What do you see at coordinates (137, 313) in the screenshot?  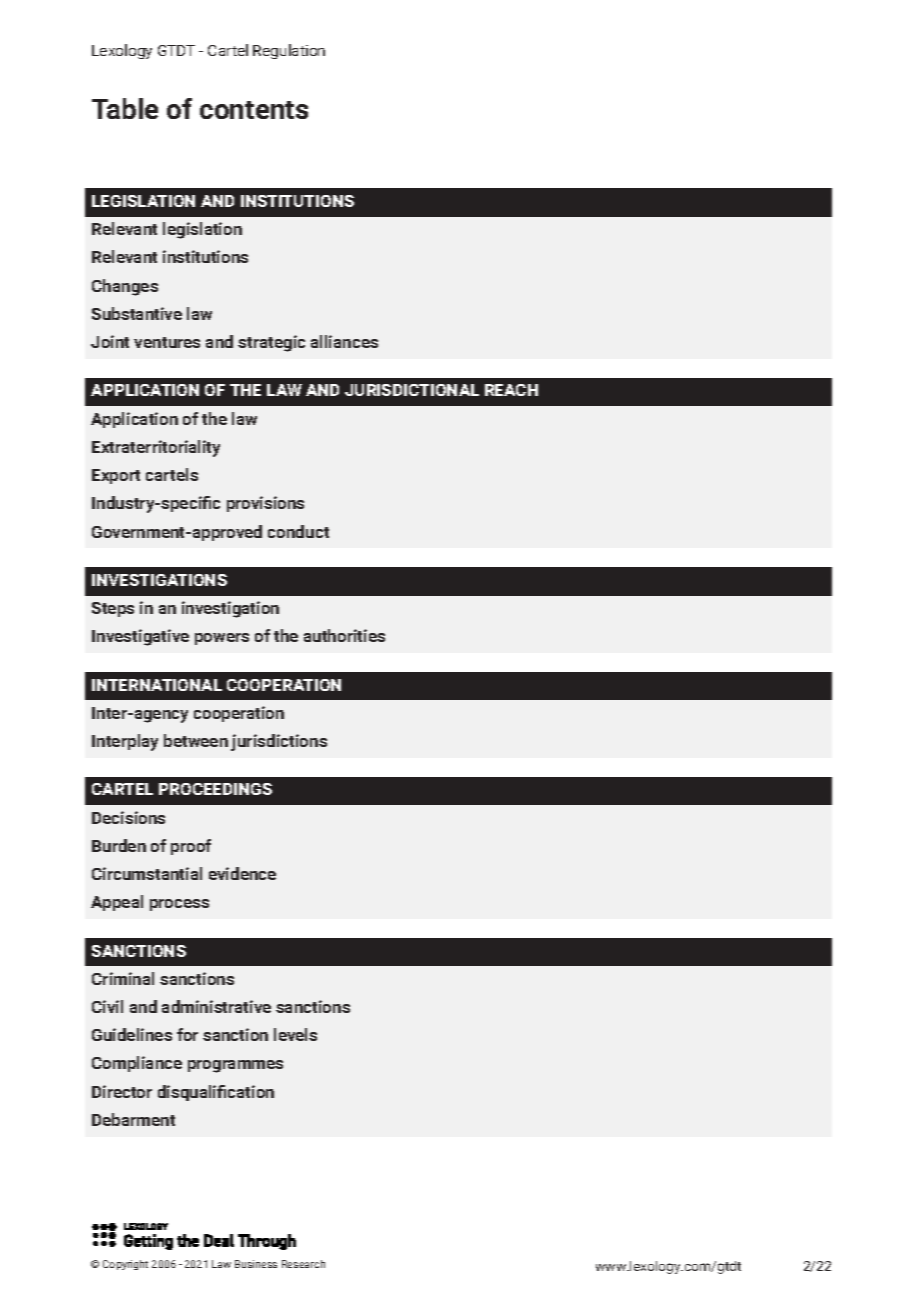 I see `Substantive` at bounding box center [137, 313].
